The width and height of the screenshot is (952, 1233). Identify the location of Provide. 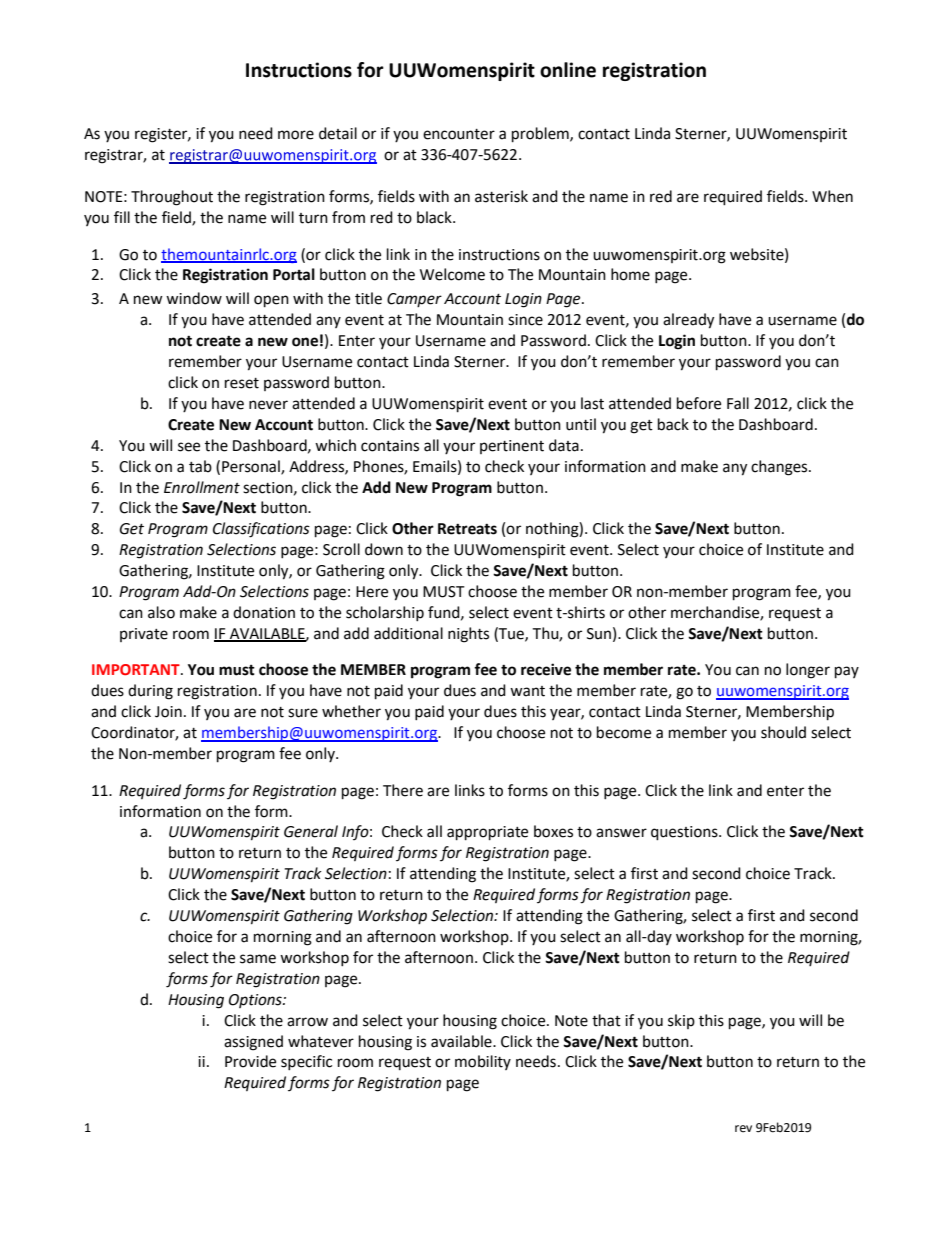
(250, 1061).
